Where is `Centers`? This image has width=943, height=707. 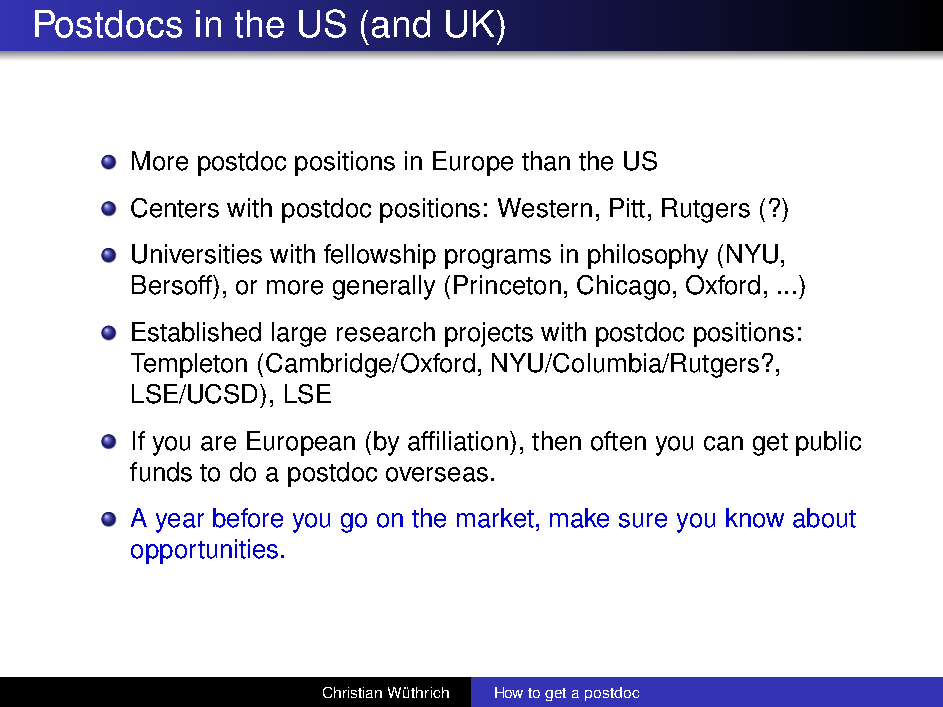 Centers is located at coordinates (175, 208).
